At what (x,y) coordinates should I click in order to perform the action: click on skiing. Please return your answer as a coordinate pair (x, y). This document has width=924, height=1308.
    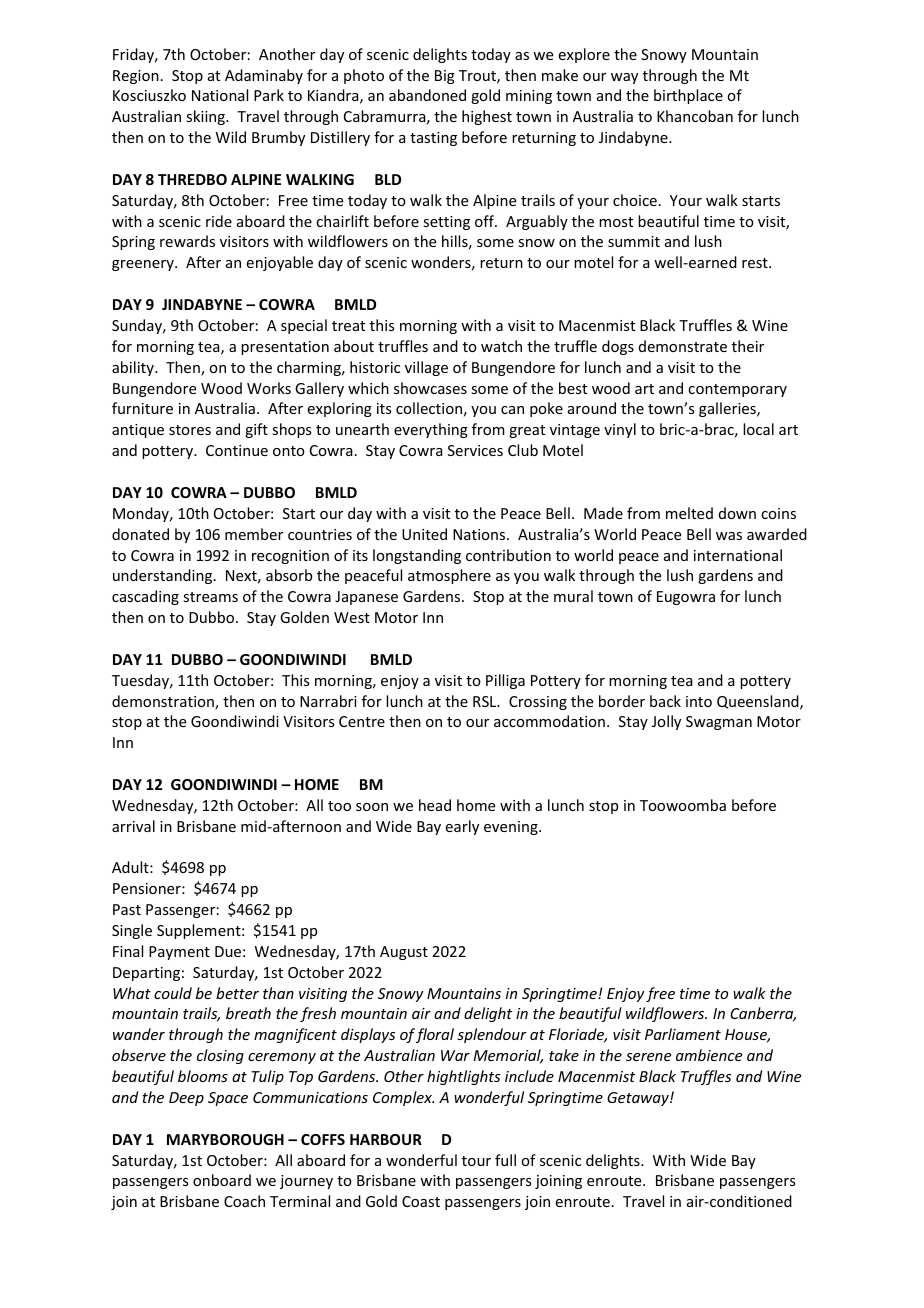
    Looking at the image, I should click on (206, 117).
